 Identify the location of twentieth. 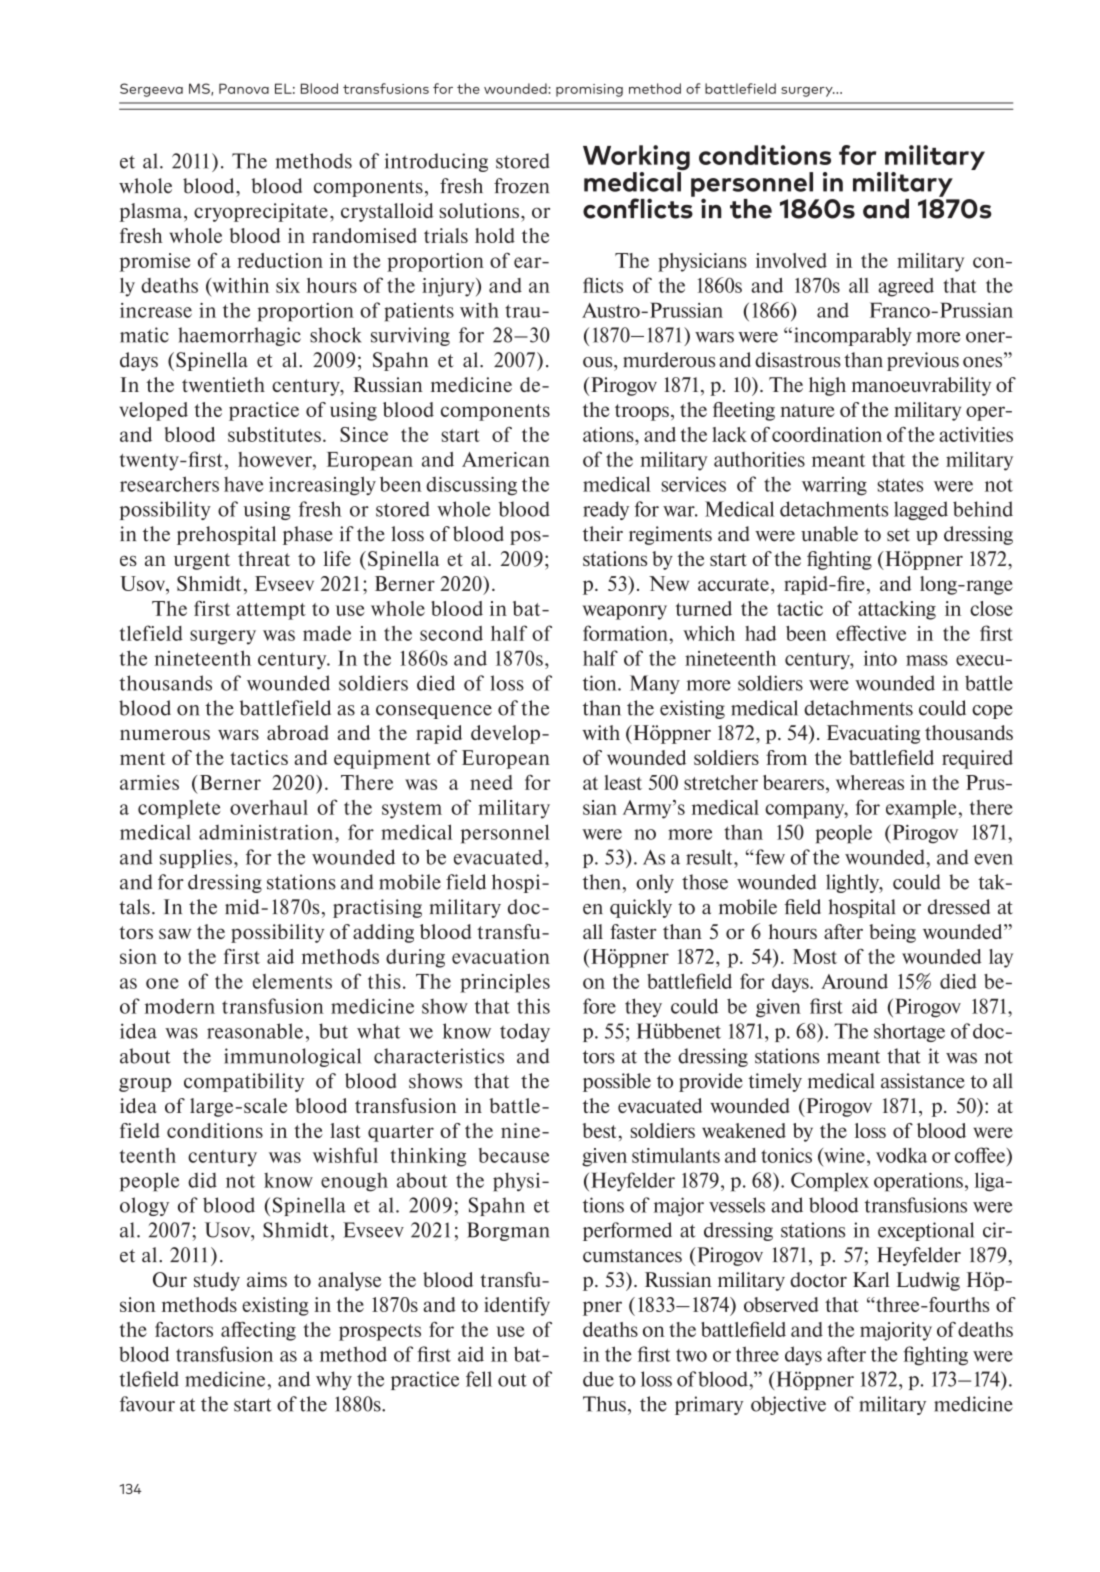
(223, 384).
